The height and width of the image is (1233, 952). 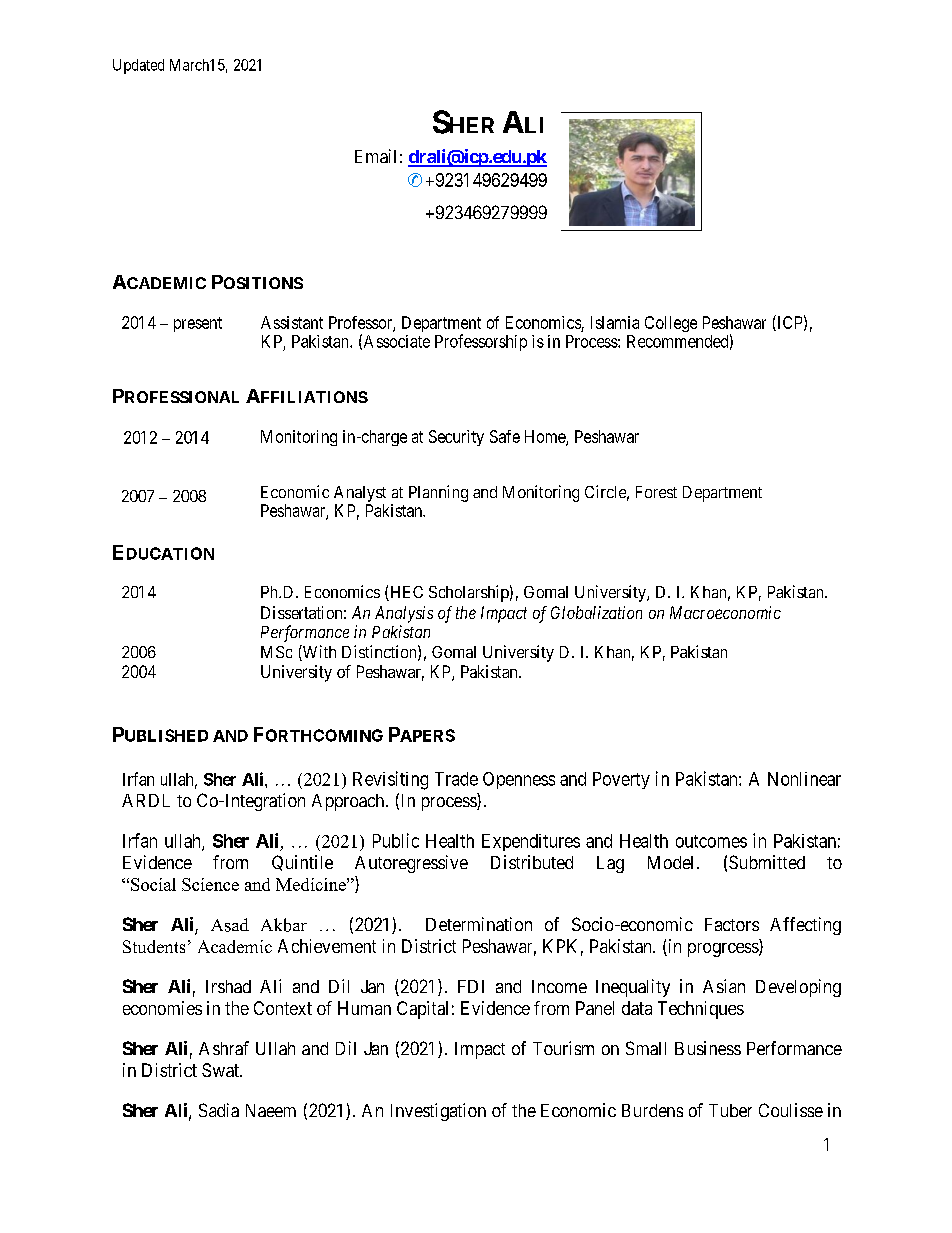 What do you see at coordinates (730, 1110) in the image?
I see `Tuber` at bounding box center [730, 1110].
